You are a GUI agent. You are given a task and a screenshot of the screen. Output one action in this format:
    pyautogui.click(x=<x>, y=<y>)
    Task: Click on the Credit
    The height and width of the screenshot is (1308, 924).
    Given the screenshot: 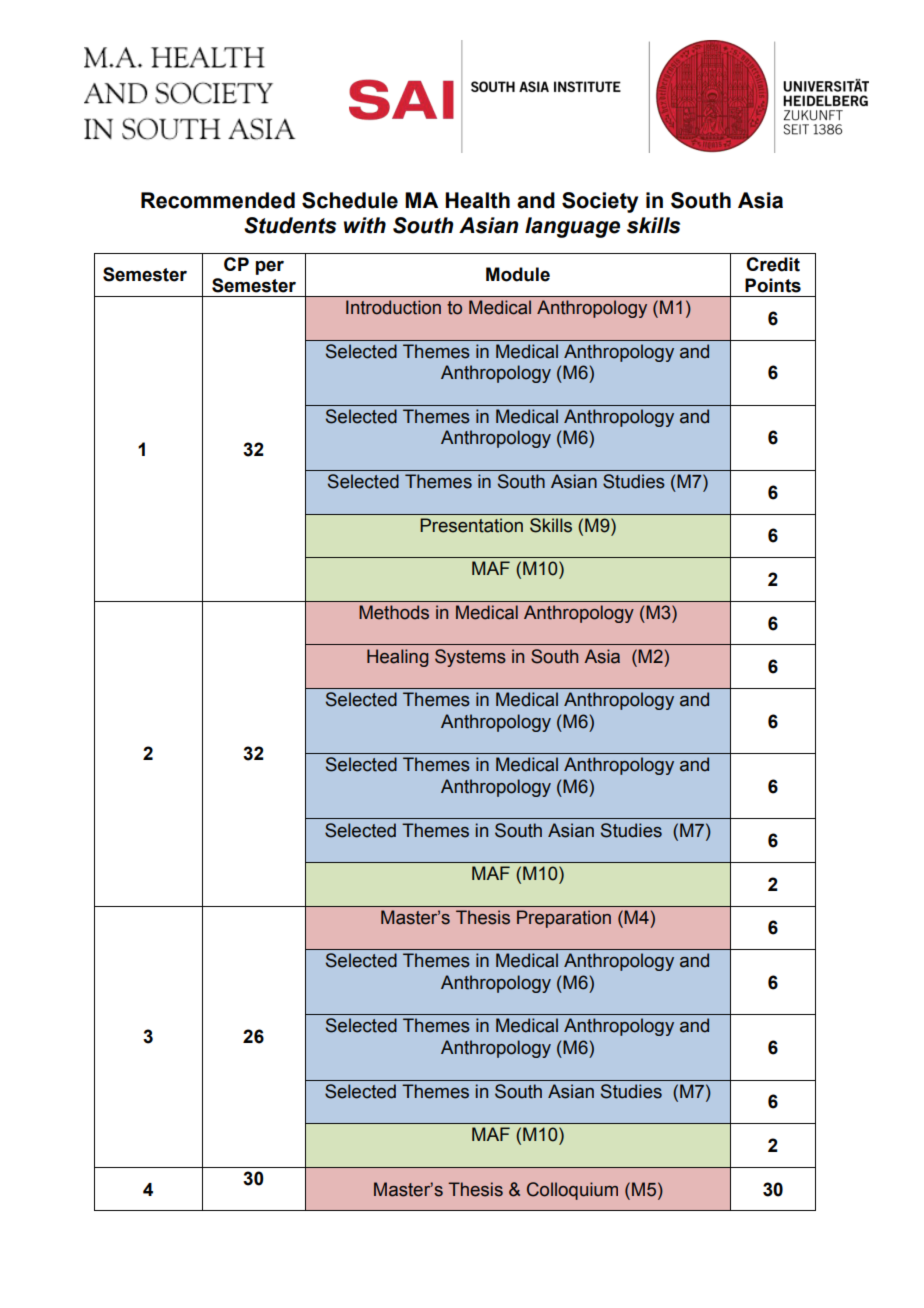 What is the action you would take?
    pyautogui.click(x=773, y=264)
